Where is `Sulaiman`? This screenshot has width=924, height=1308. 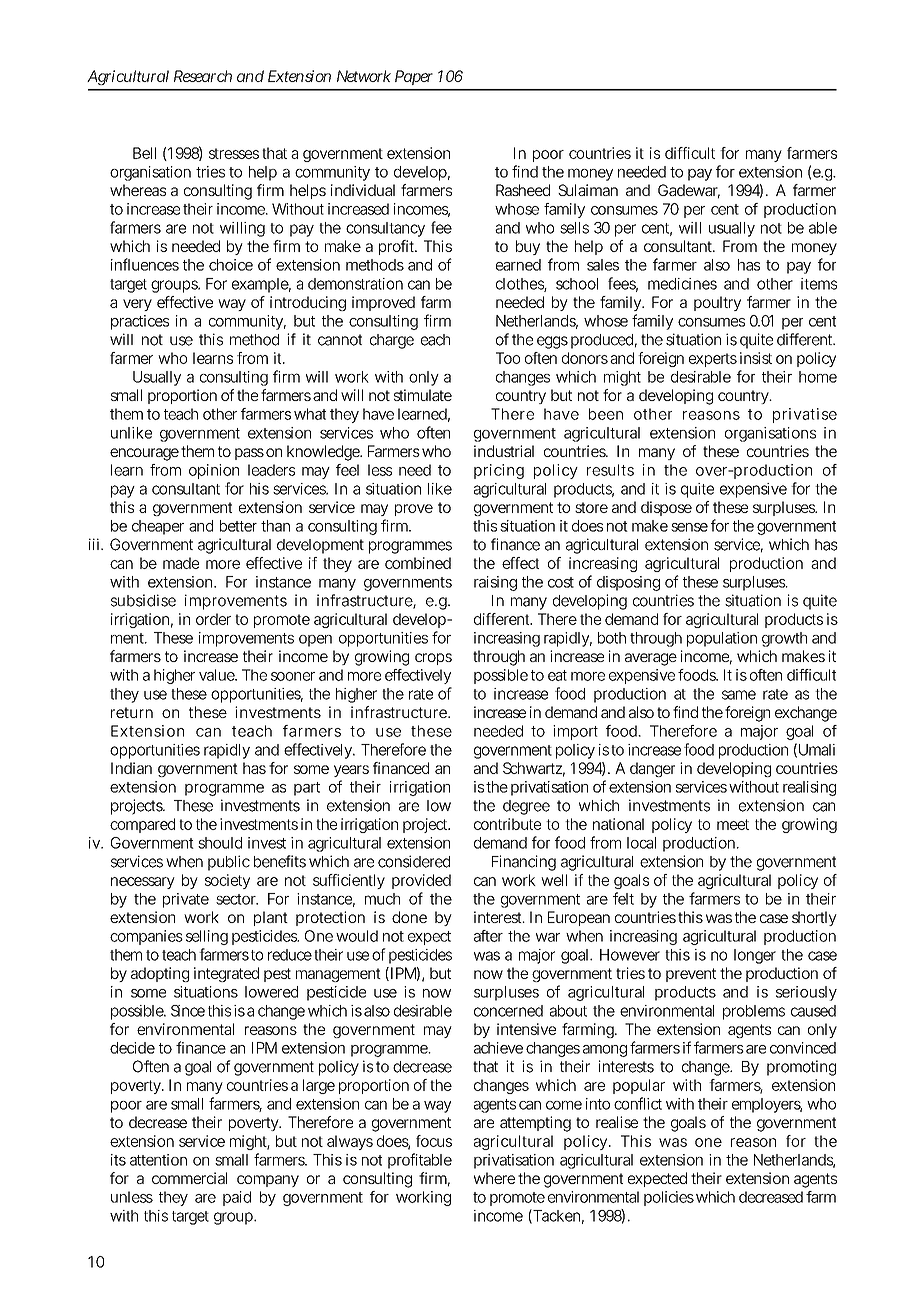 Sulaiman is located at coordinates (588, 190).
